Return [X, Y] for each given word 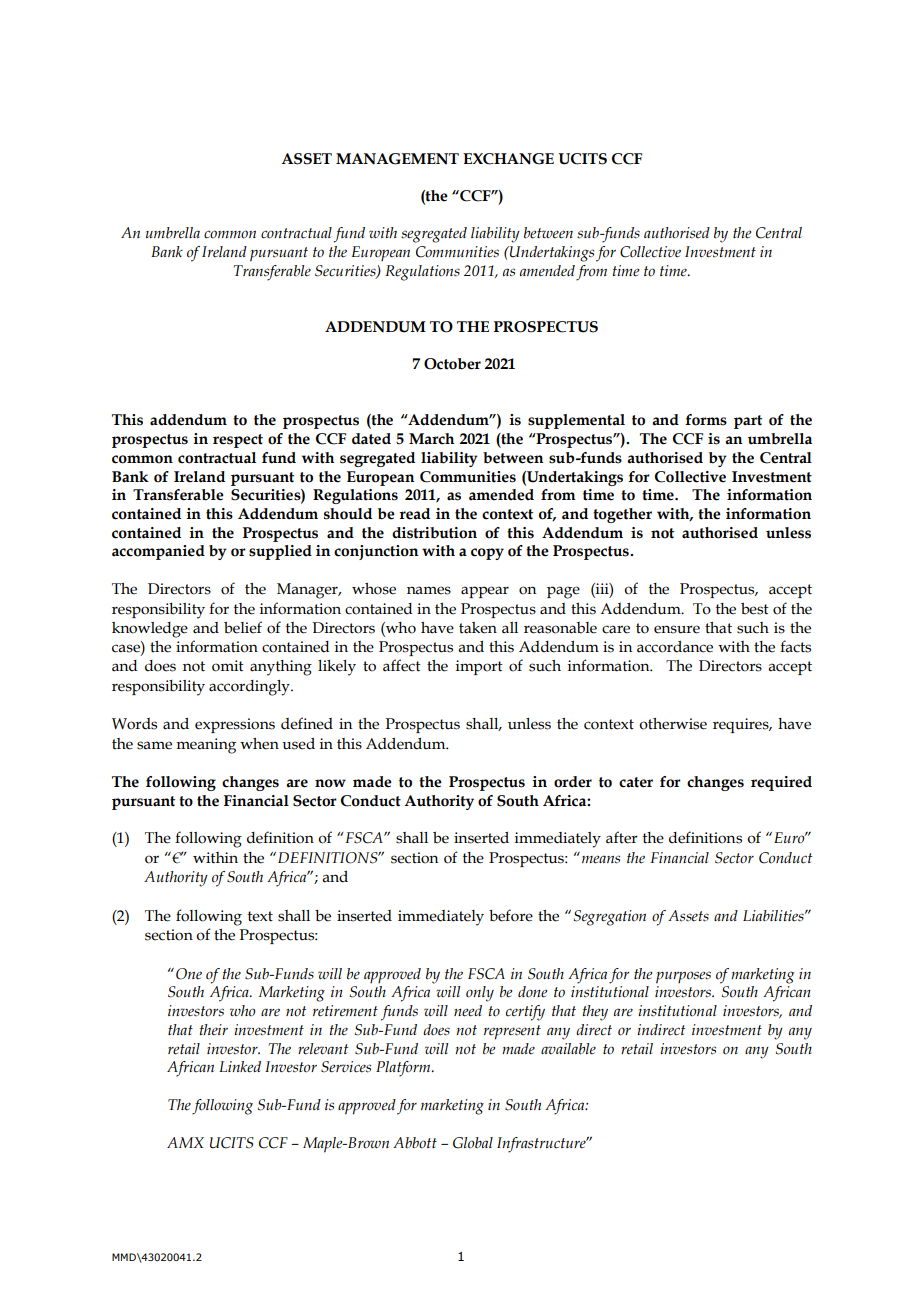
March [431, 439]
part [748, 422]
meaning [206, 746]
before [511, 915]
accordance [675, 647]
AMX [185, 1142]
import [479, 667]
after [622, 837]
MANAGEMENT [397, 159]
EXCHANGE [508, 159]
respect [238, 441]
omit [228, 666]
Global [473, 1143]
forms [706, 420]
